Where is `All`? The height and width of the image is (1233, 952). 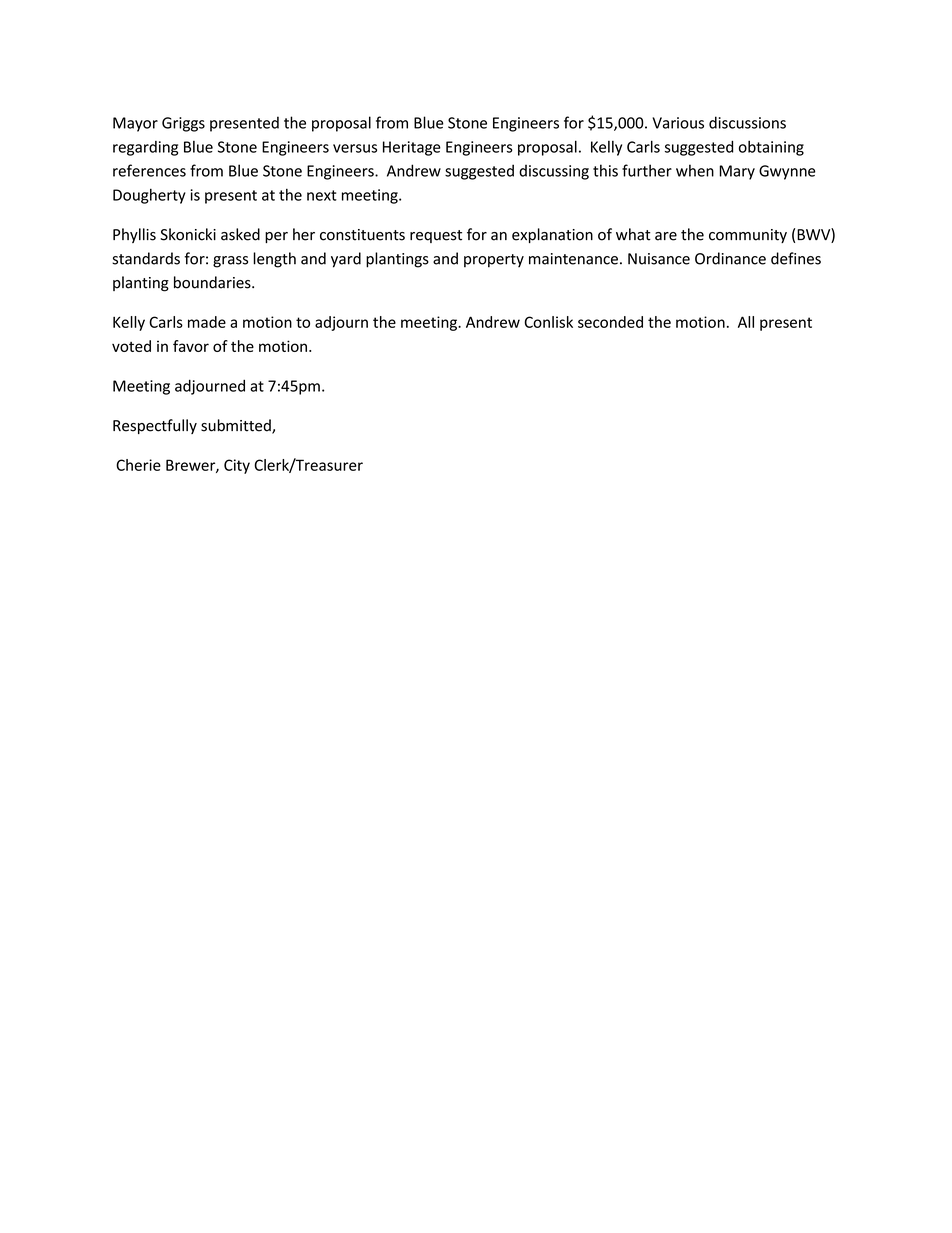
All is located at coordinates (746, 322).
